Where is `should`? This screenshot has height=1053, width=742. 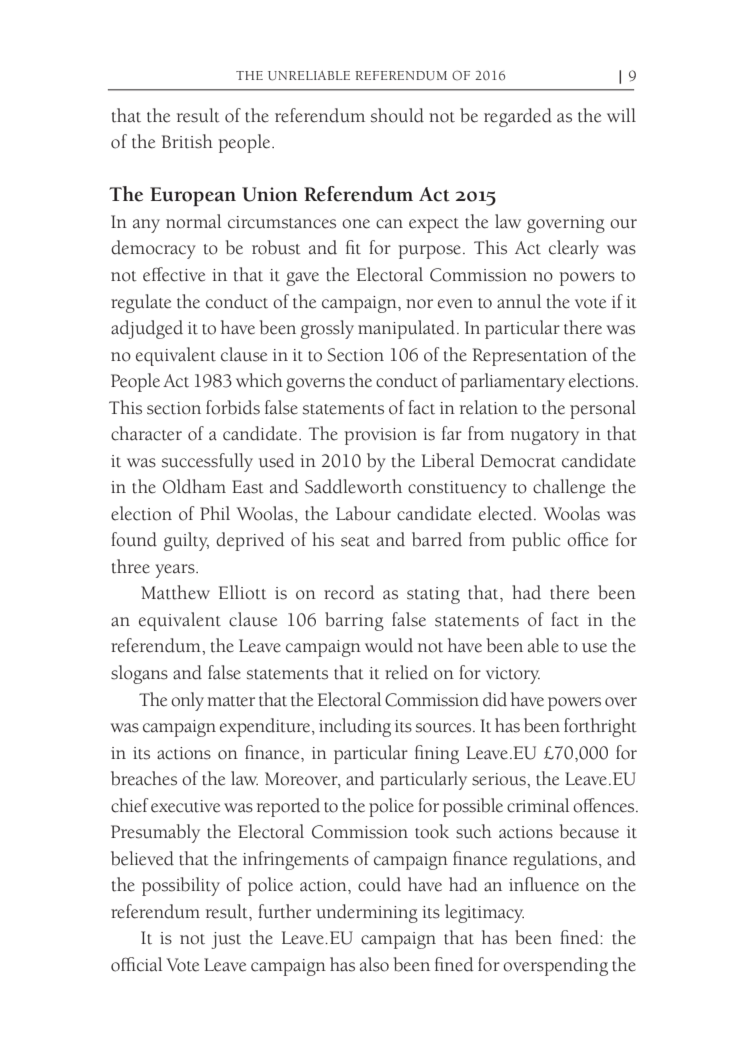 should is located at coordinates (397, 115).
